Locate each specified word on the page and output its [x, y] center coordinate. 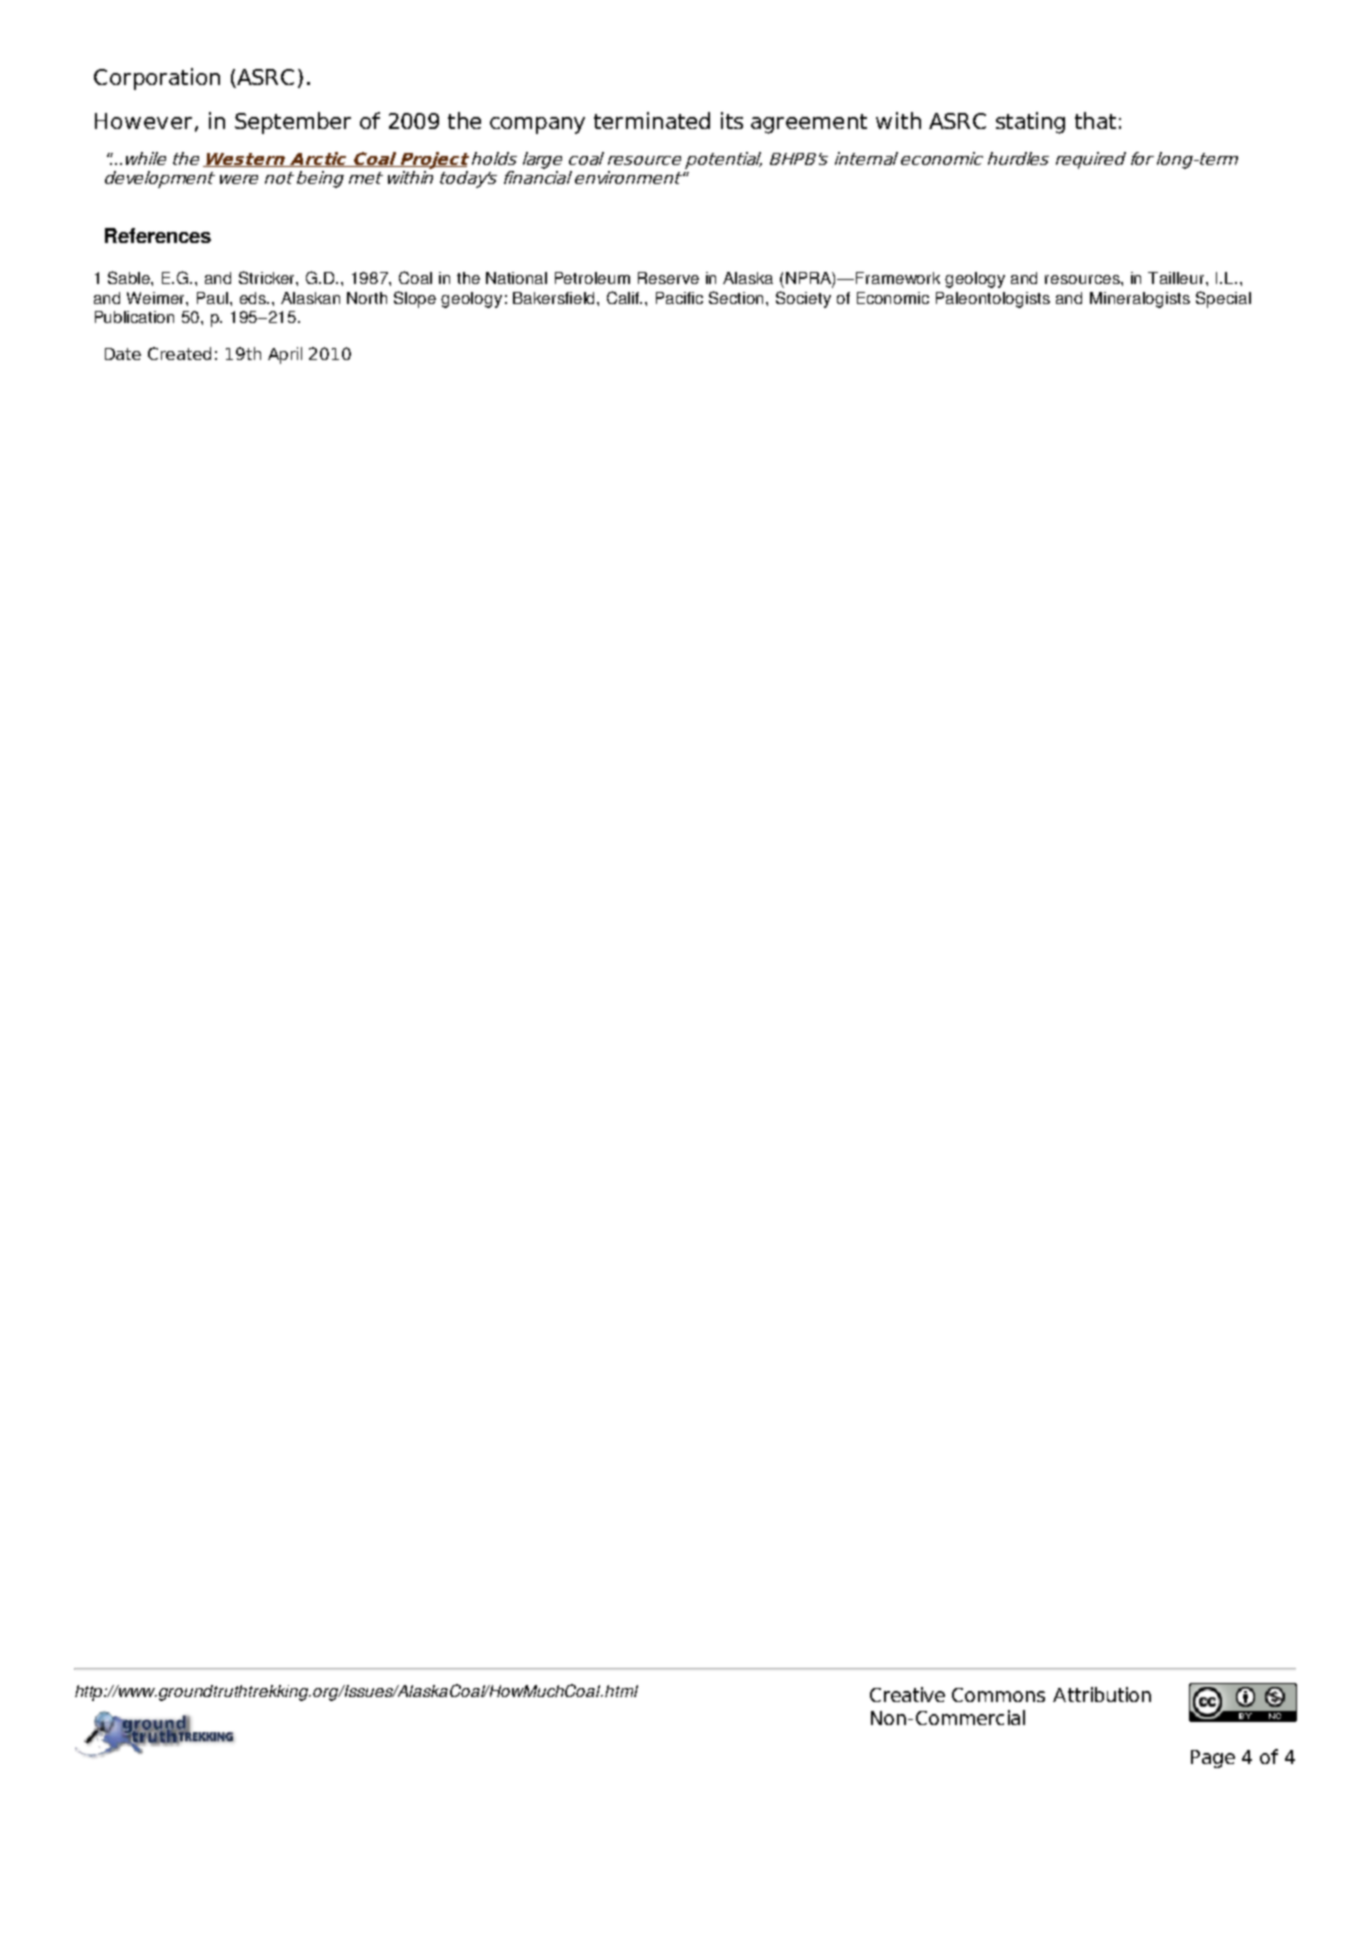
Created [179, 353]
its [732, 120]
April [285, 355]
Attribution [1102, 1694]
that [1095, 120]
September [293, 123]
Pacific [679, 298]
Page [1213, 1759]
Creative [907, 1694]
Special [1223, 299]
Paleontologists [993, 300]
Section [738, 297]
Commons [998, 1695]
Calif [624, 297]
